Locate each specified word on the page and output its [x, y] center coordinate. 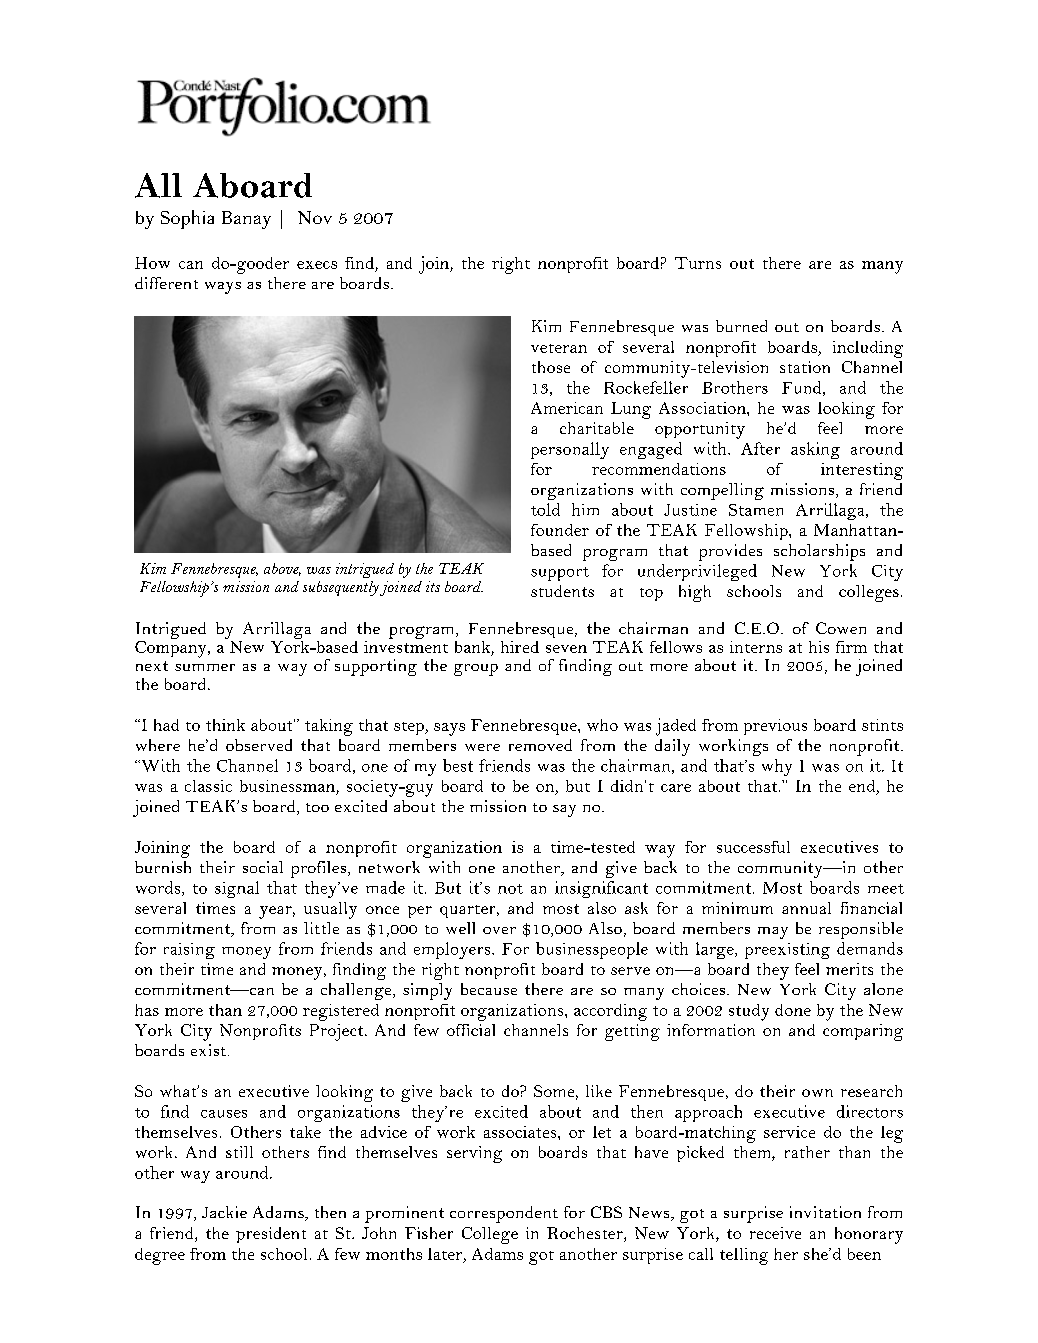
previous [775, 727]
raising [189, 951]
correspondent [504, 1214]
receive [775, 1233]
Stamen [756, 510]
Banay [246, 220]
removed [540, 745]
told [545, 509]
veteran [559, 348]
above [282, 569]
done [793, 1010]
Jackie [224, 1212]
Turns [698, 263]
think [225, 725]
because [489, 989]
